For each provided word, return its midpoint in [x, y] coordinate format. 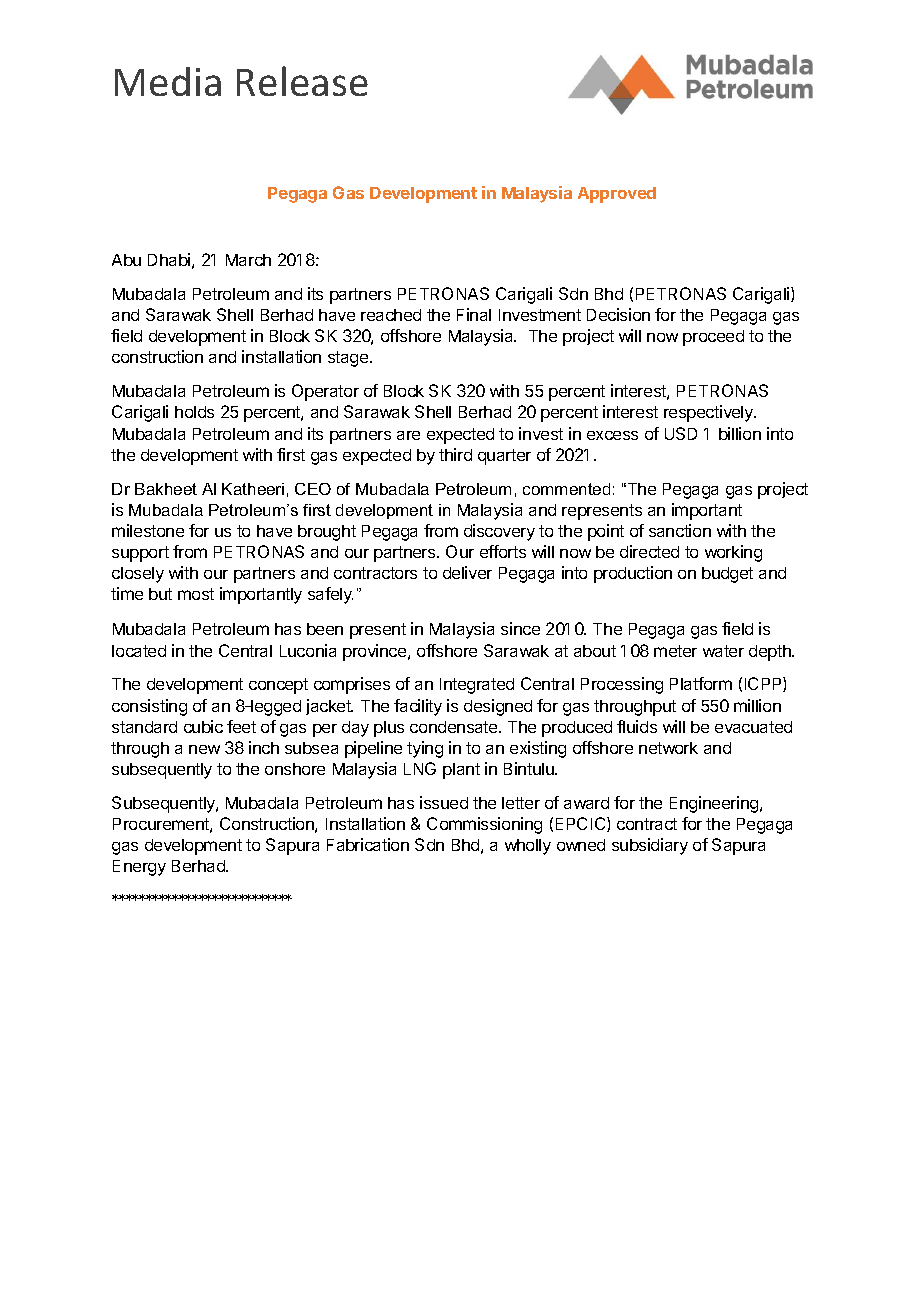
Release [302, 81]
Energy [139, 868]
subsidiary [650, 846]
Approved [617, 195]
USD [681, 433]
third [455, 454]
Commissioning [484, 825]
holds [194, 412]
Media [168, 81]
